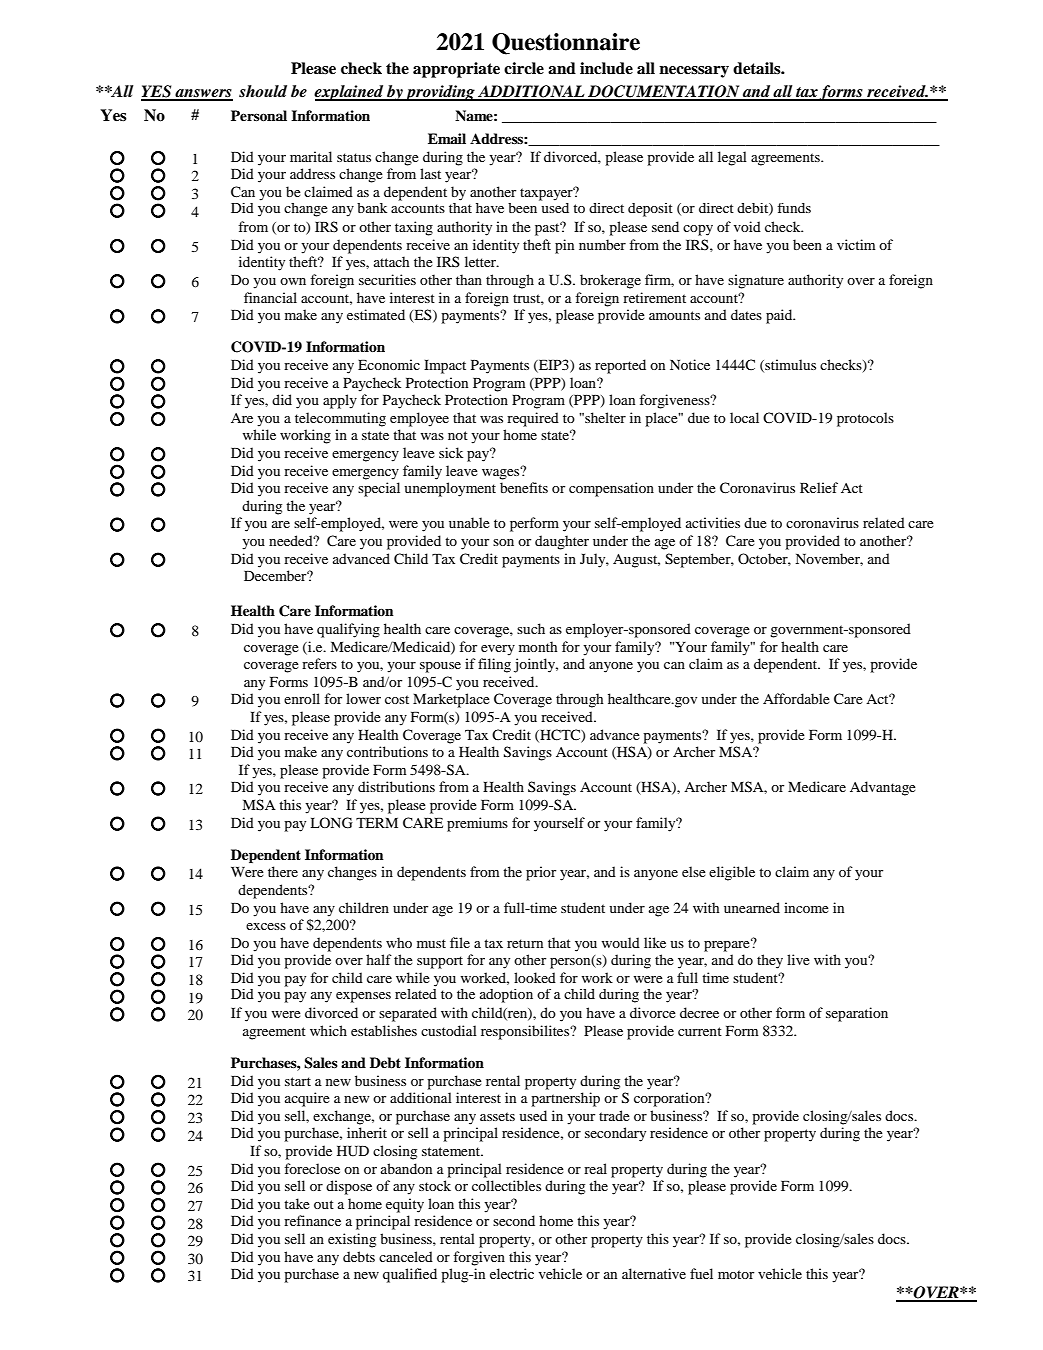 The height and width of the screenshot is (1350, 1043). What do you see at coordinates (694, 72) in the screenshot?
I see `necessary` at bounding box center [694, 72].
